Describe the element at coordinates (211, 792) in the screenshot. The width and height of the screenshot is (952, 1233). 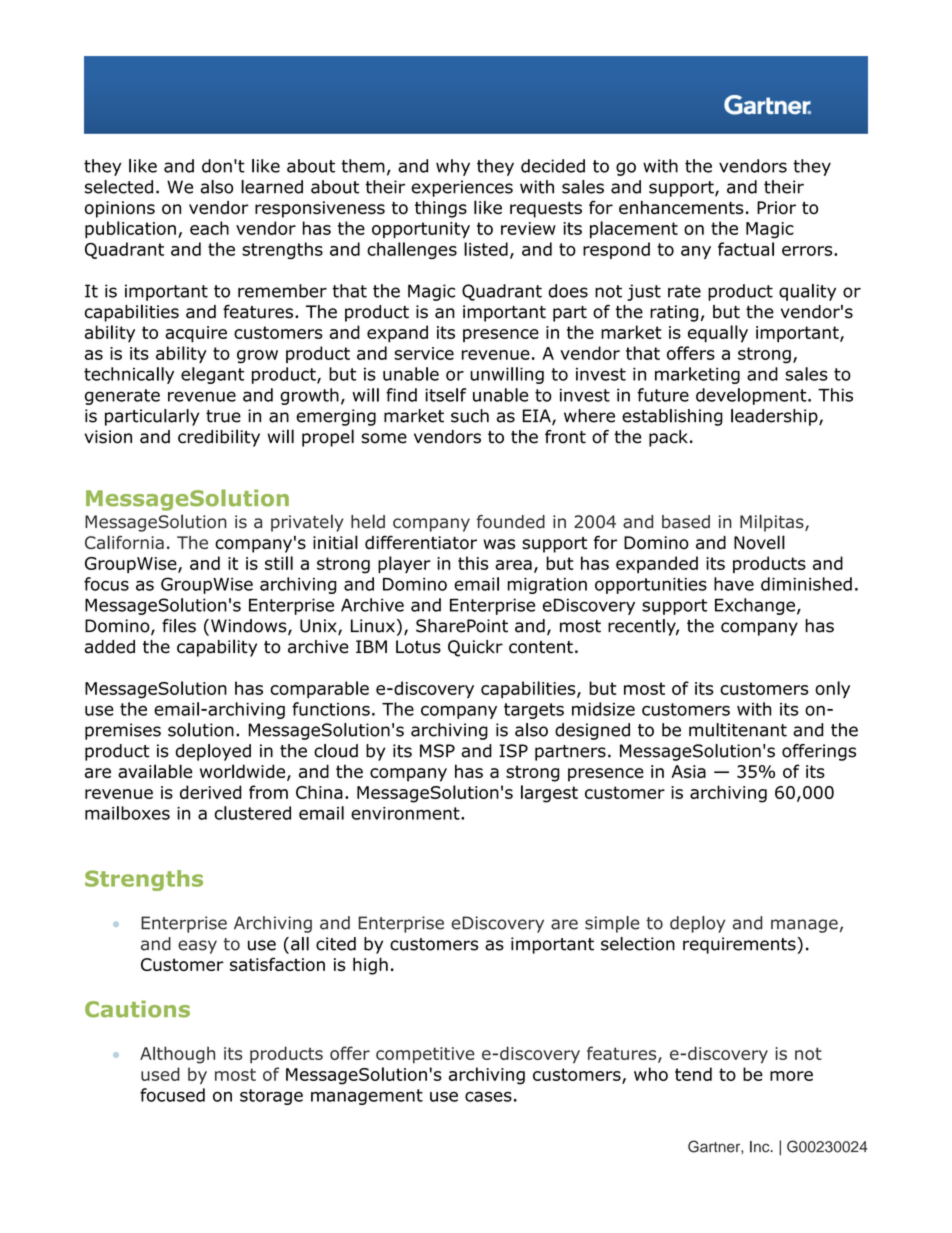
I see `derived` at that location.
